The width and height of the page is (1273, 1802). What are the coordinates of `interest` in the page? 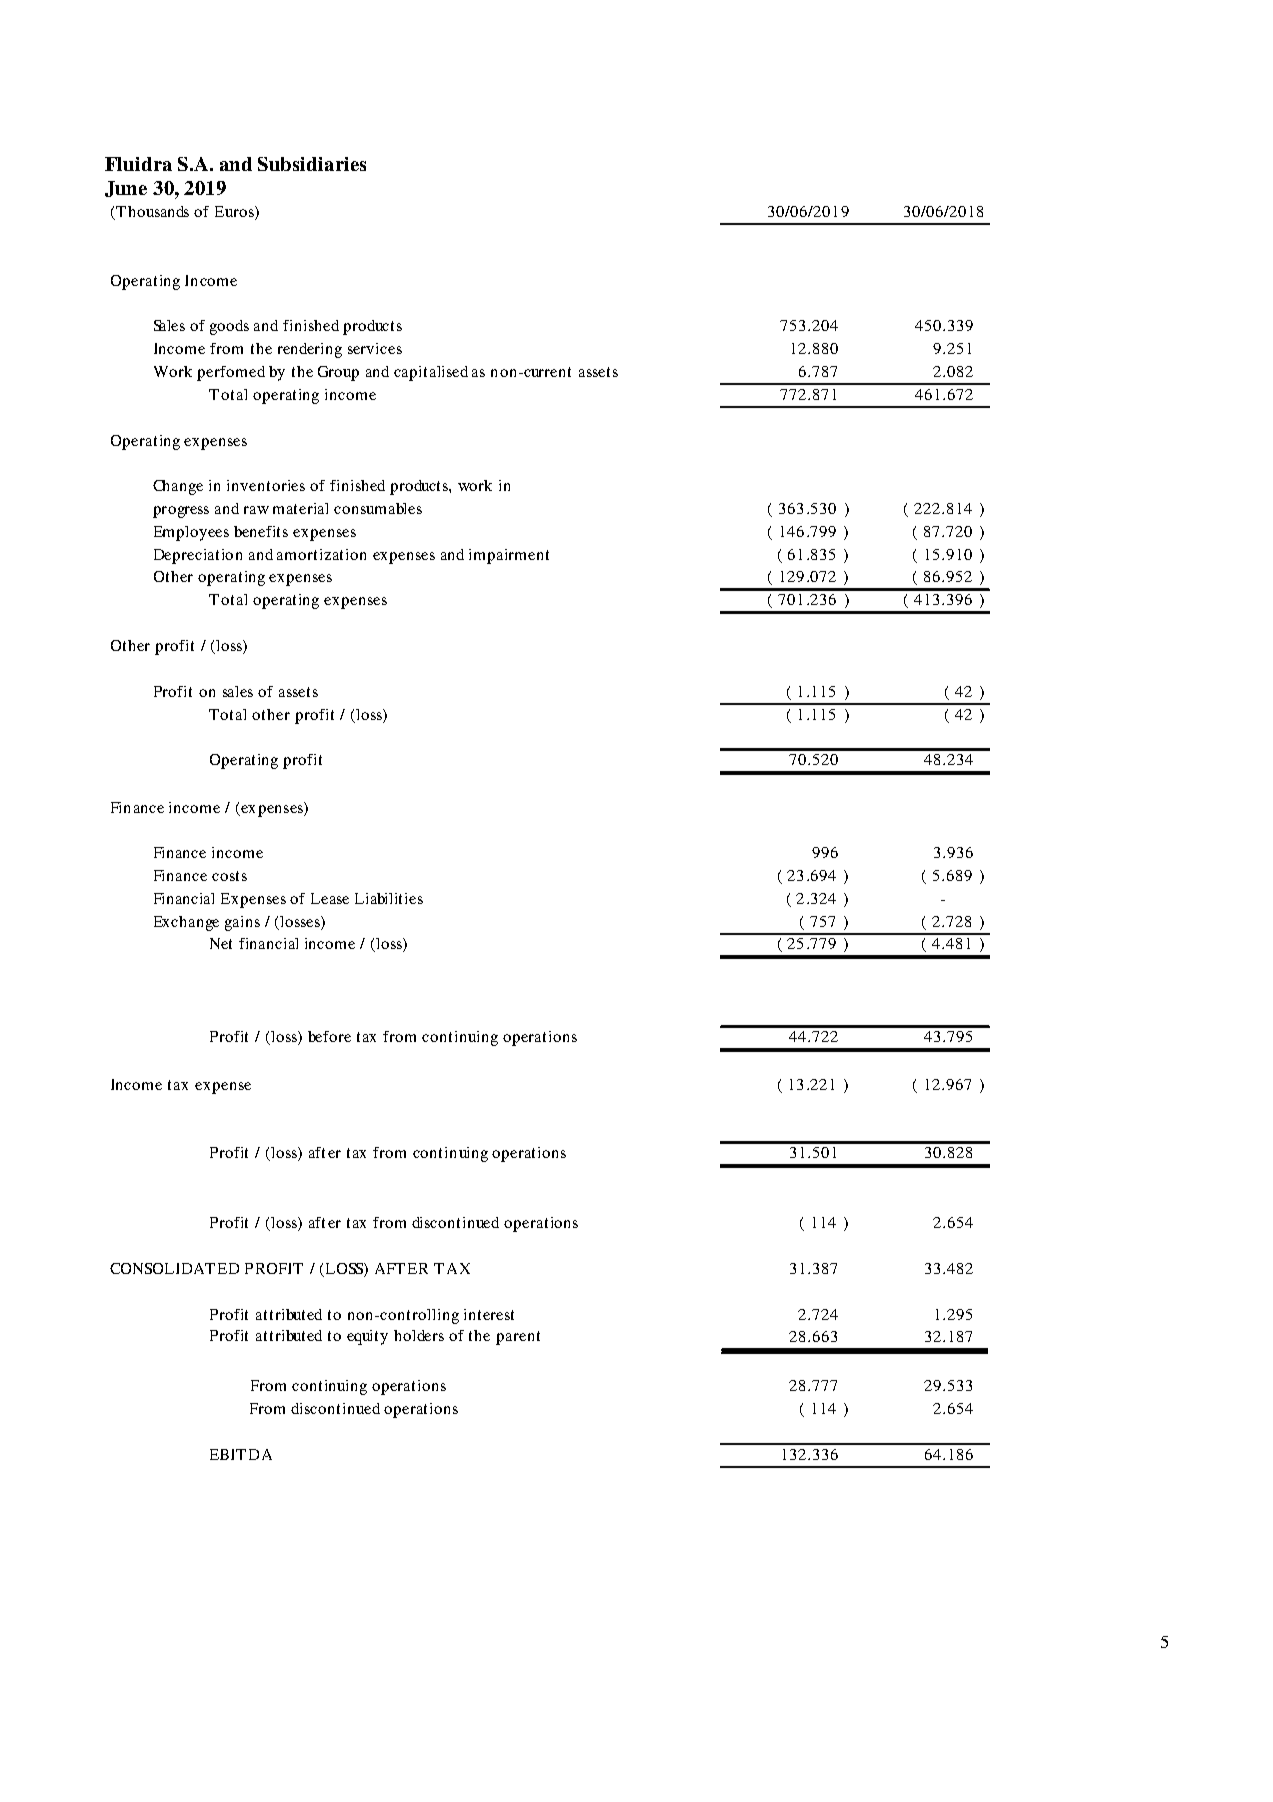 It's located at (489, 1314).
